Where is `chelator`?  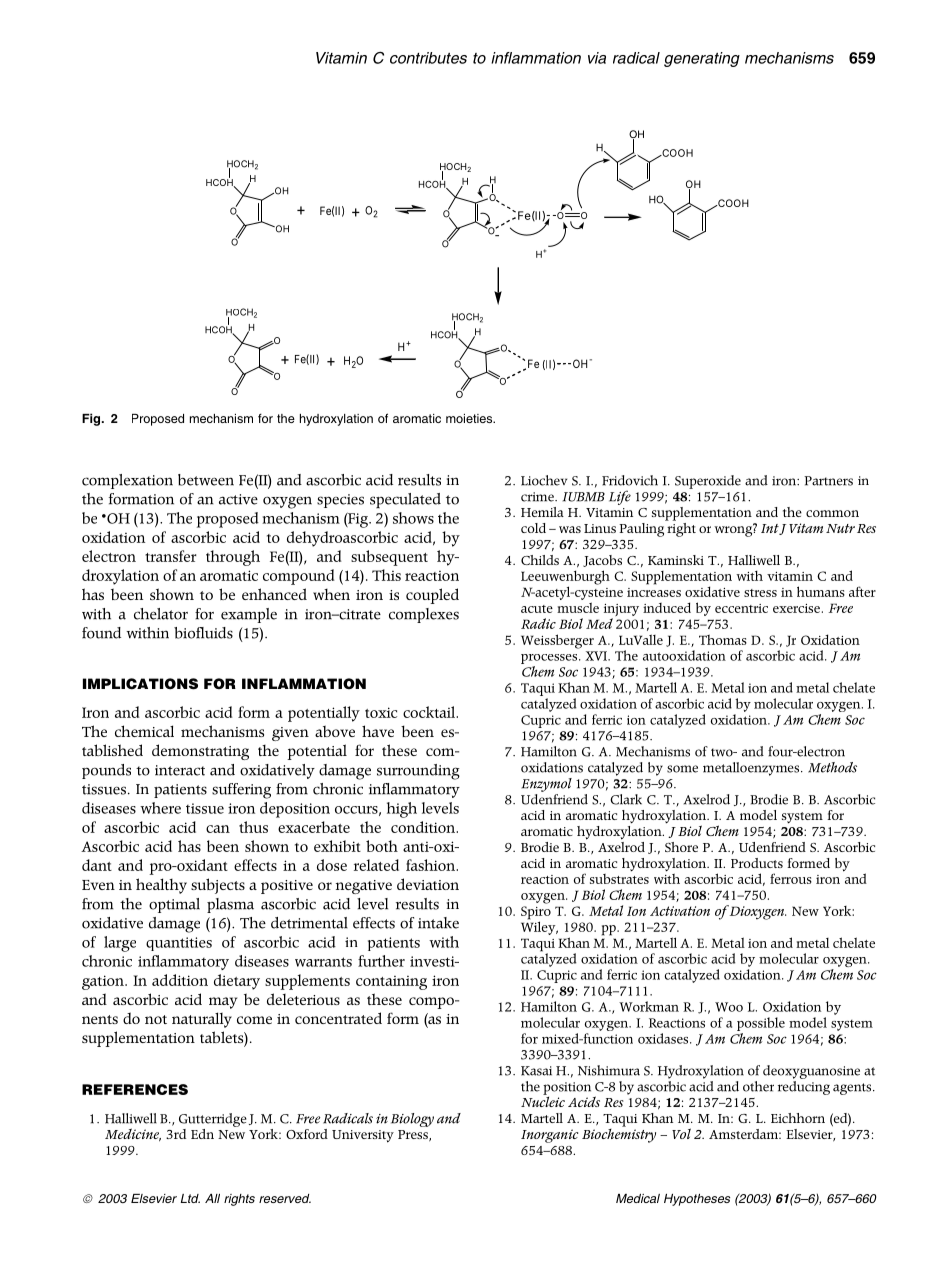
chelator is located at coordinates (161, 614).
